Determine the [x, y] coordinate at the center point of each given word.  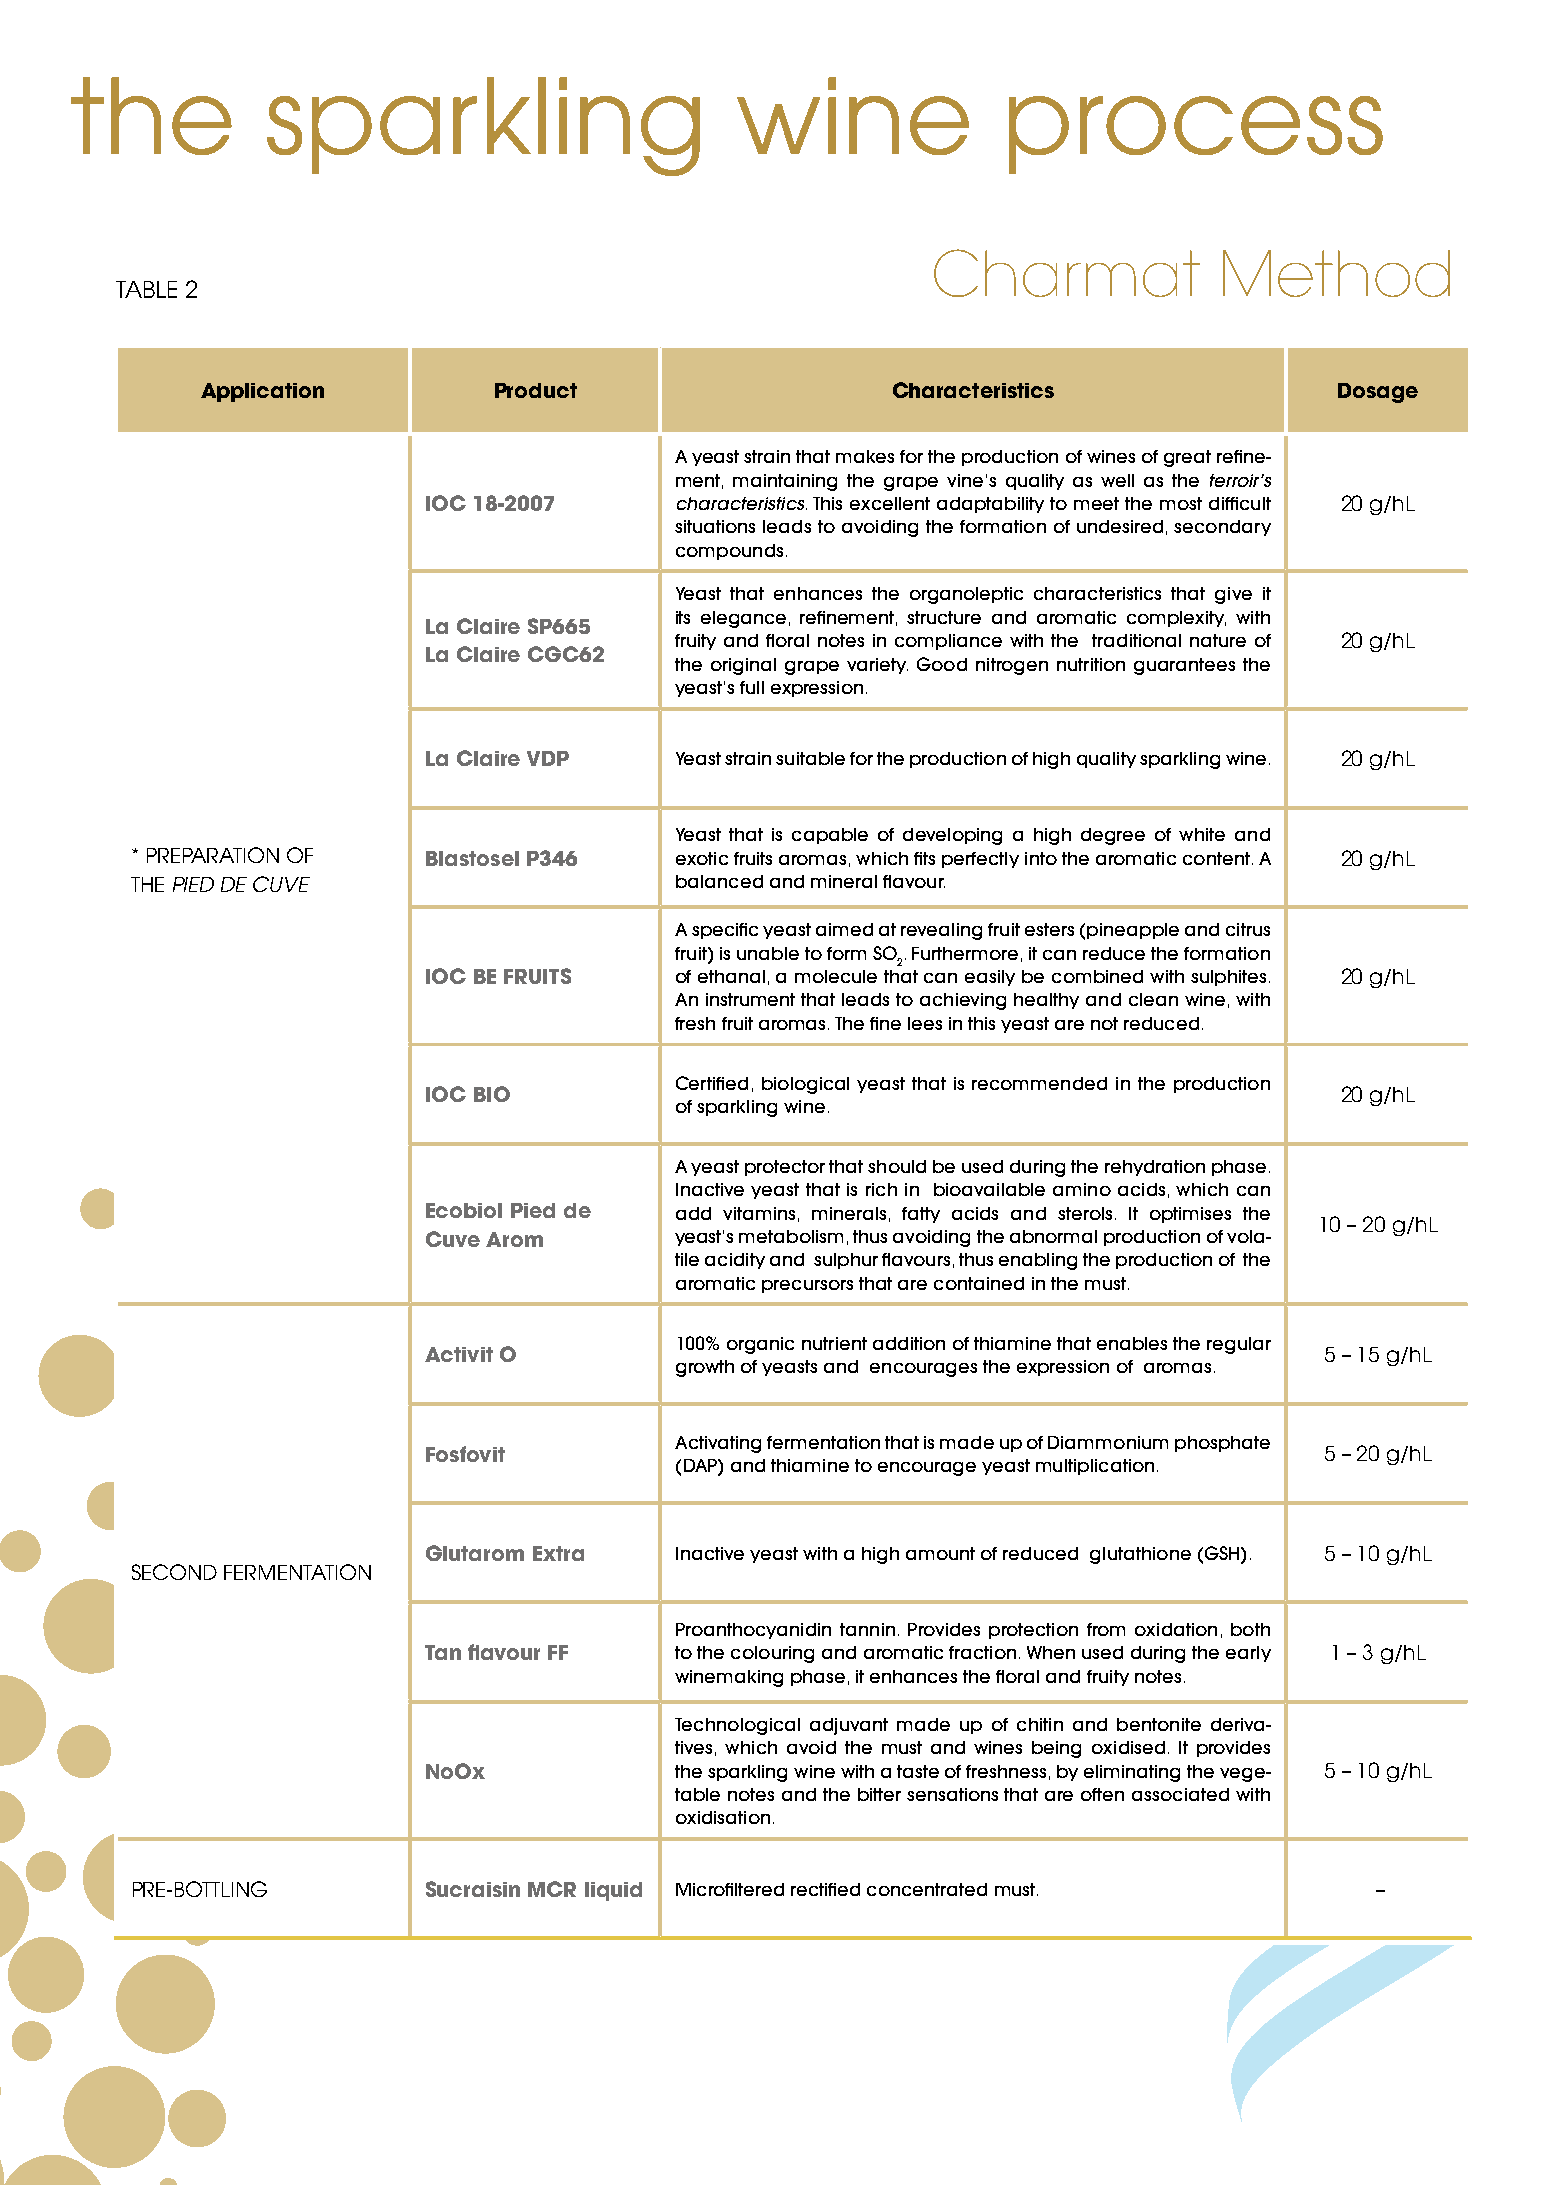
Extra [558, 1553]
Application [262, 392]
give [1233, 595]
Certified [712, 1083]
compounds [729, 552]
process [1196, 135]
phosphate [1222, 1444]
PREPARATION [213, 855]
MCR [552, 1889]
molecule [836, 976]
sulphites [1228, 978]
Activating [718, 1444]
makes [865, 456]
